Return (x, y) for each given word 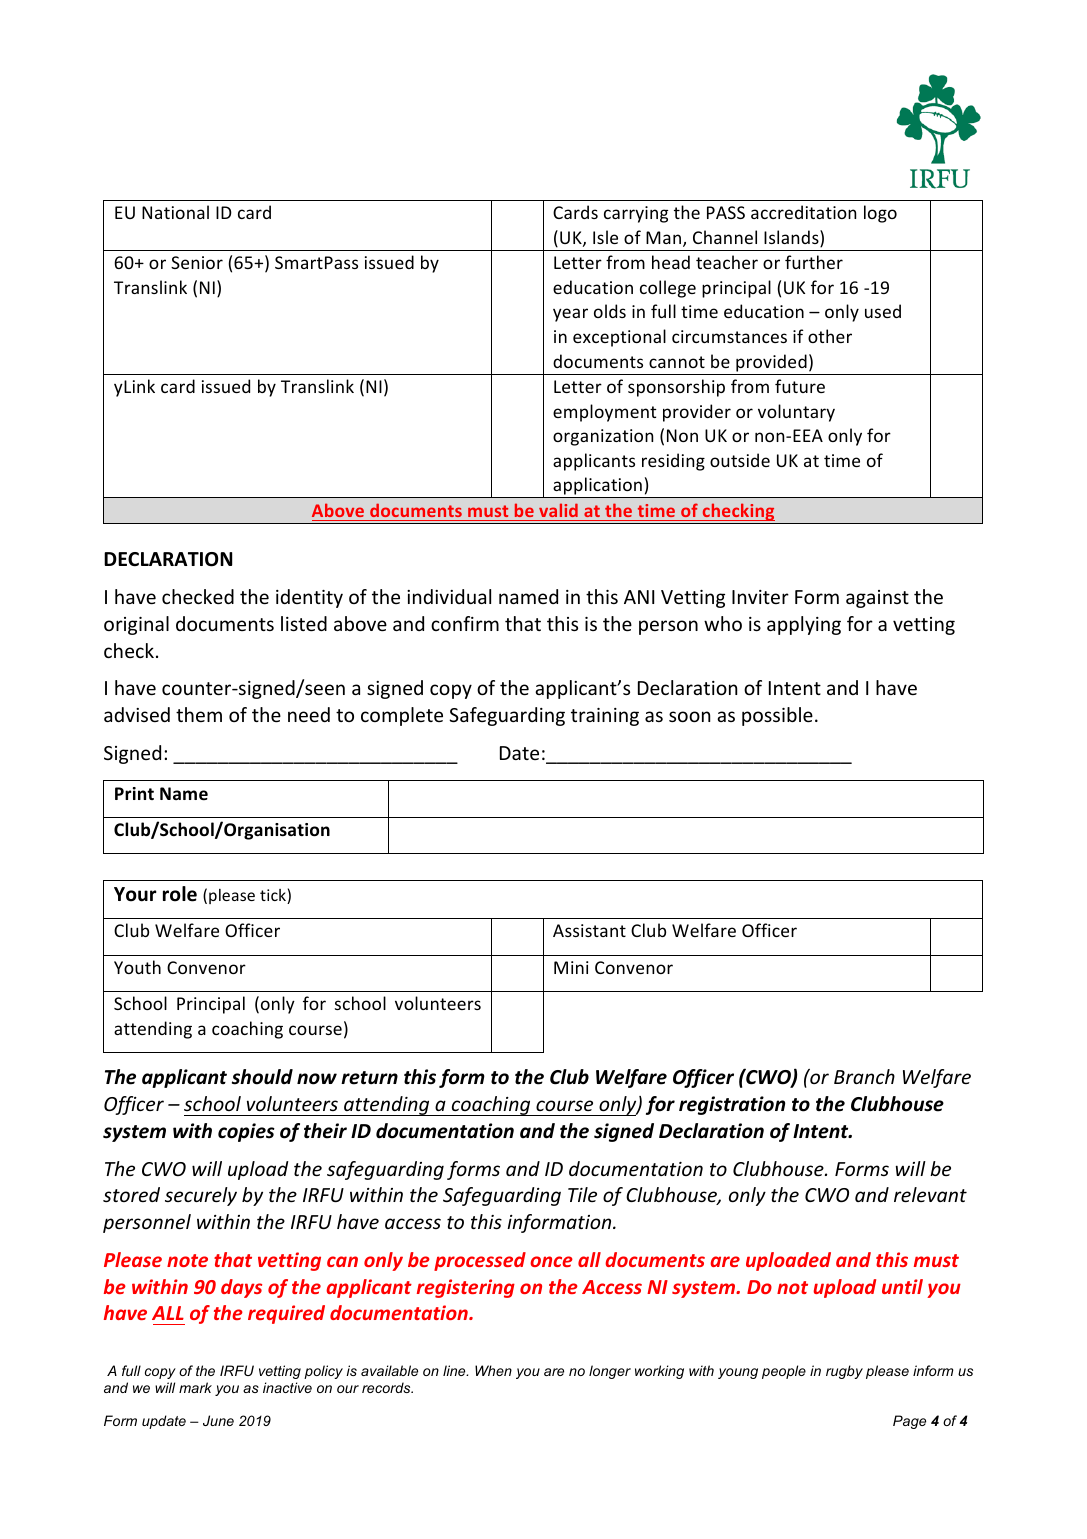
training (605, 717)
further (814, 262)
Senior (197, 262)
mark (195, 1387)
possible (777, 716)
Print (134, 793)
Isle (605, 237)
